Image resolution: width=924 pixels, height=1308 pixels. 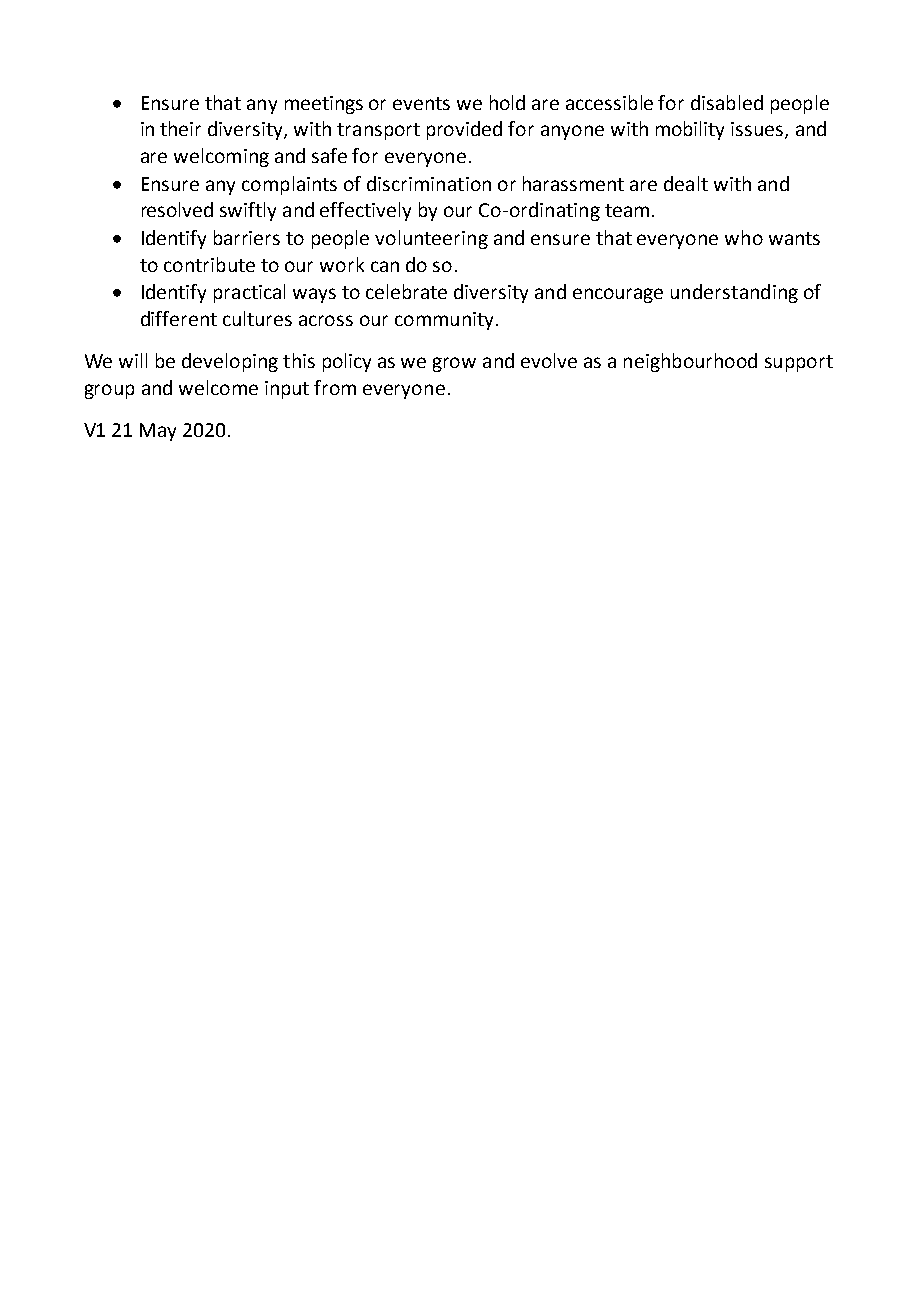 I want to click on can, so click(x=385, y=266).
